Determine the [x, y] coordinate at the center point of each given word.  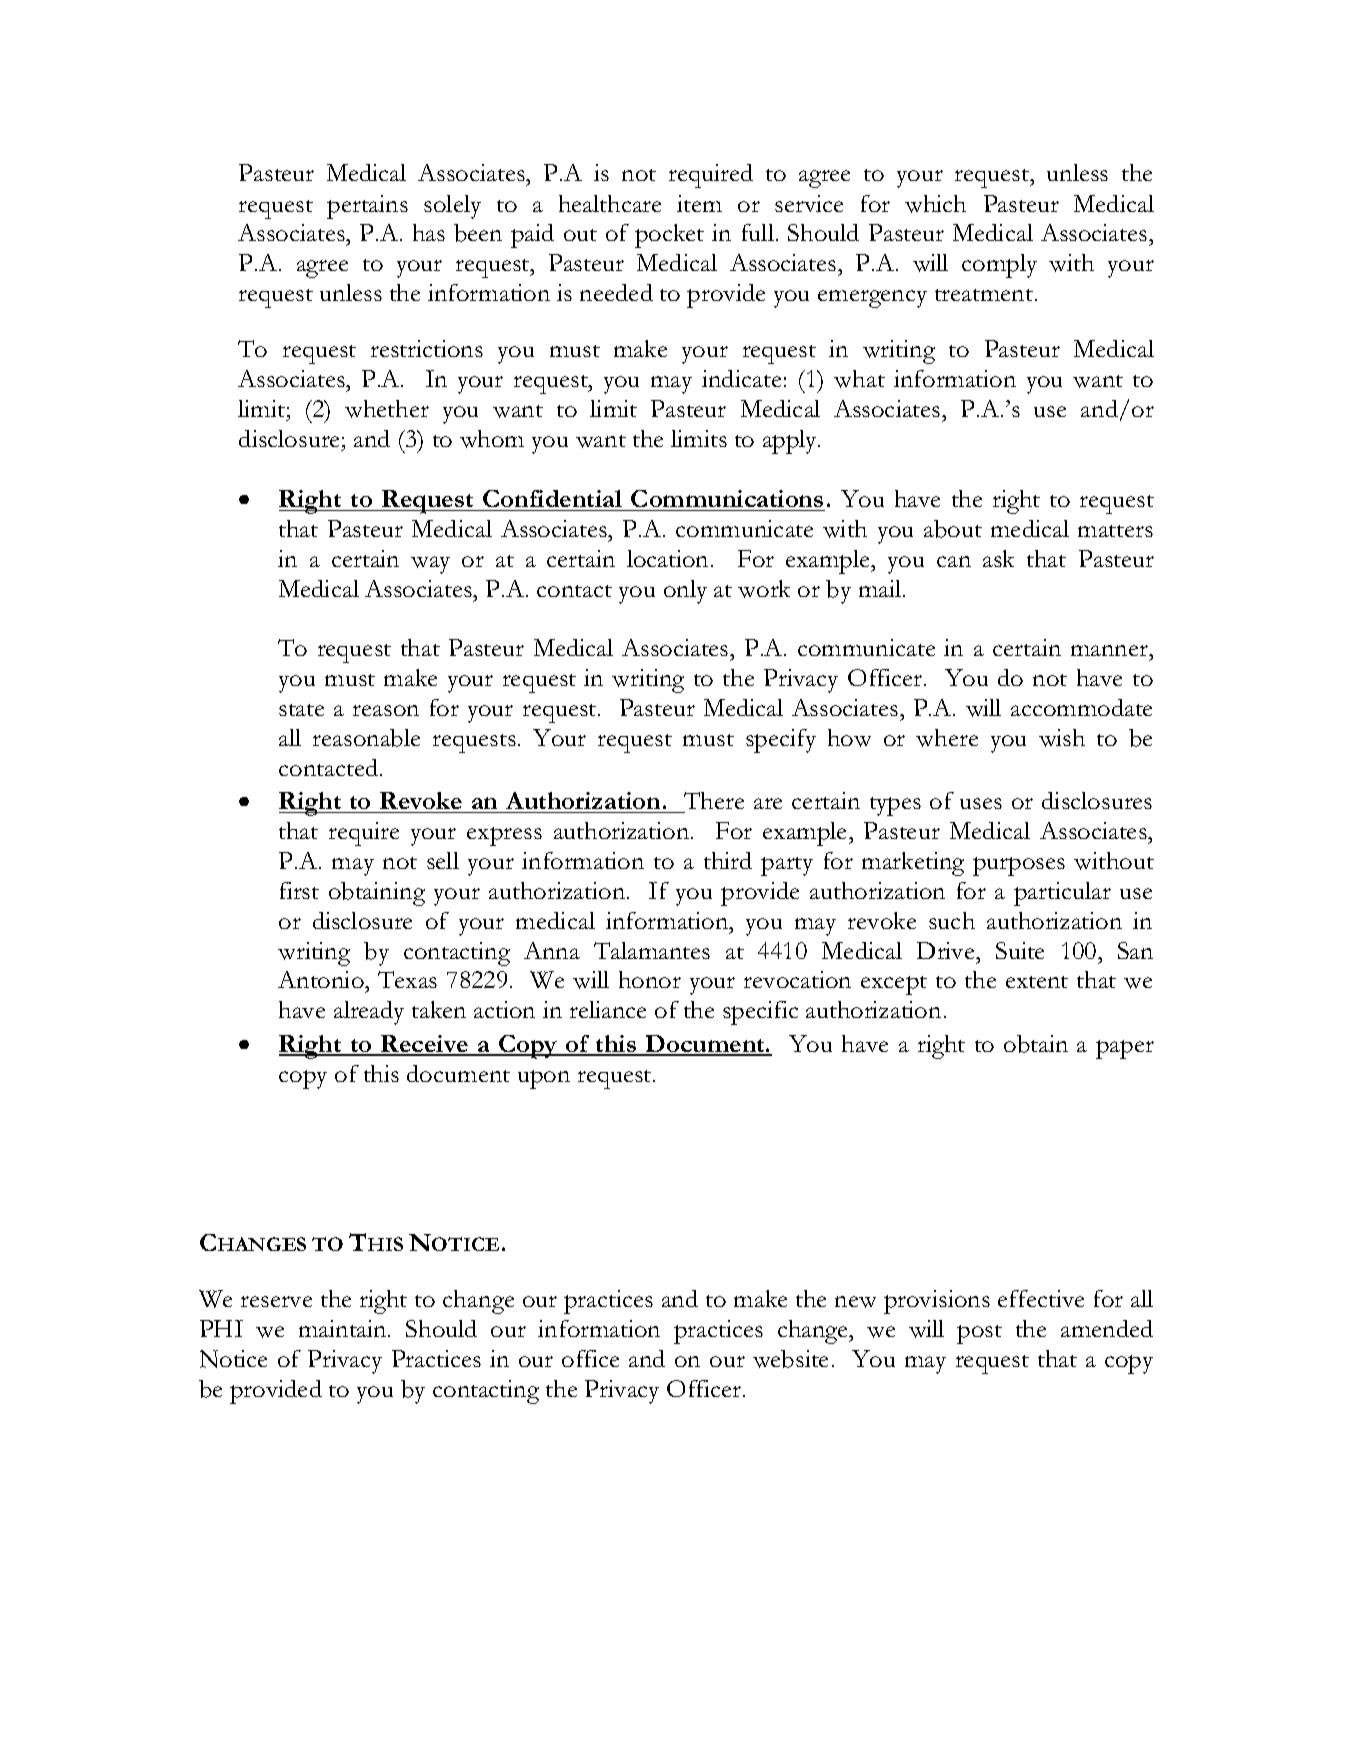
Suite [1020, 950]
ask [998, 558]
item [699, 203]
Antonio [322, 979]
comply [999, 266]
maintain [344, 1328]
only [685, 592]
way [430, 565]
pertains [367, 207]
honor [650, 979]
